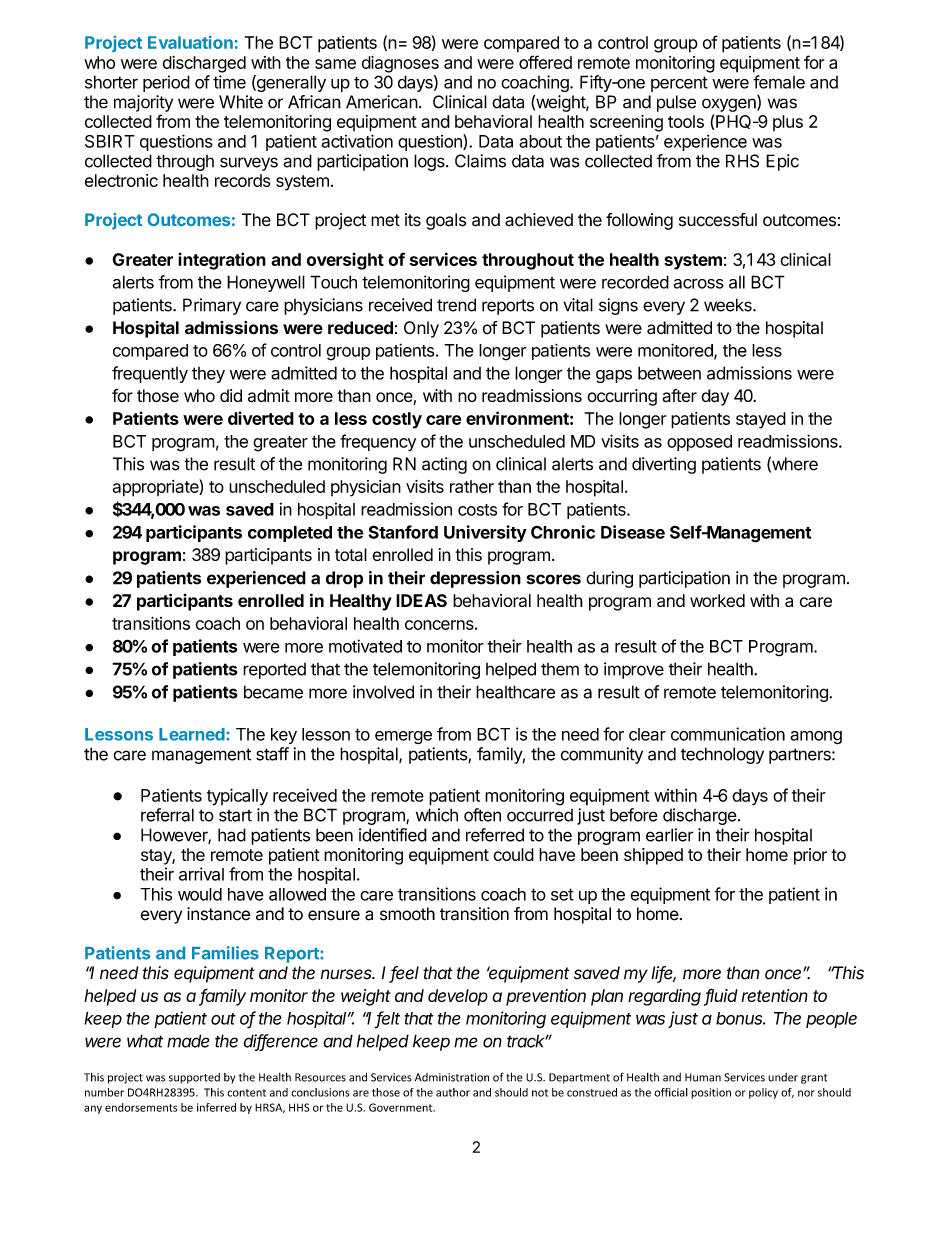  What do you see at coordinates (717, 600) in the document?
I see `worked` at bounding box center [717, 600].
